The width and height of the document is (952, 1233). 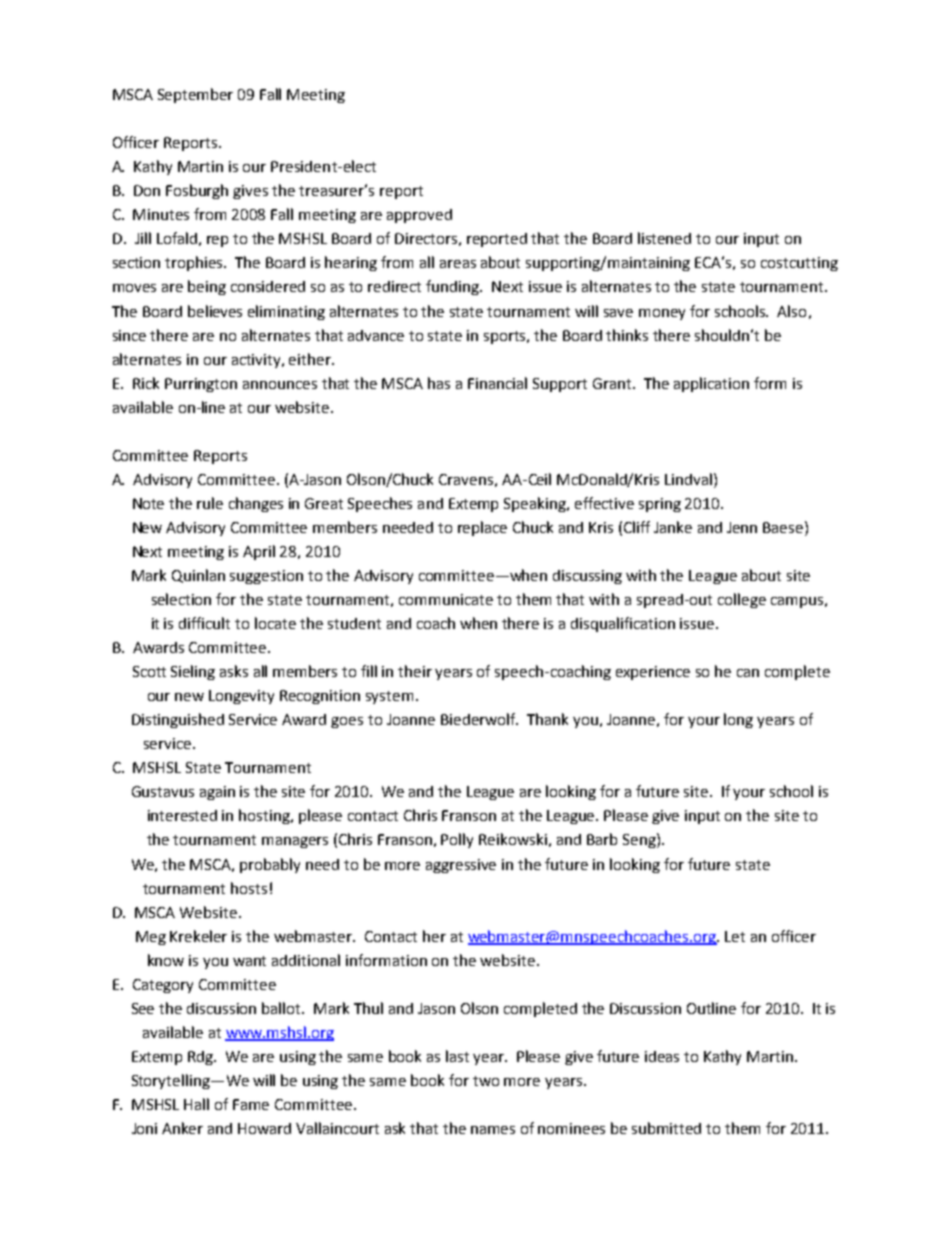 What do you see at coordinates (457, 840) in the document?
I see `Polly` at bounding box center [457, 840].
